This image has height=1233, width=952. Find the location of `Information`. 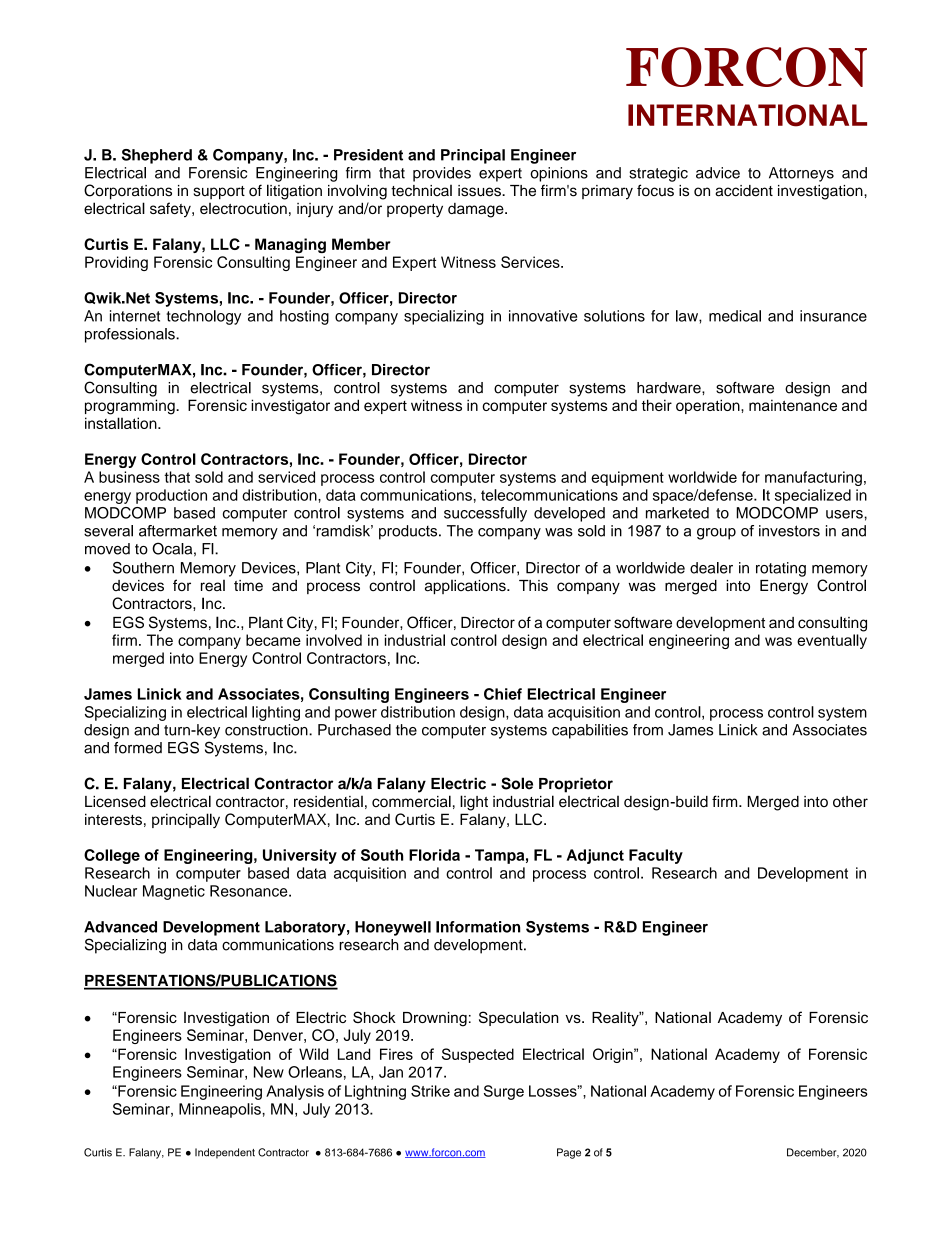

Information is located at coordinates (478, 927).
